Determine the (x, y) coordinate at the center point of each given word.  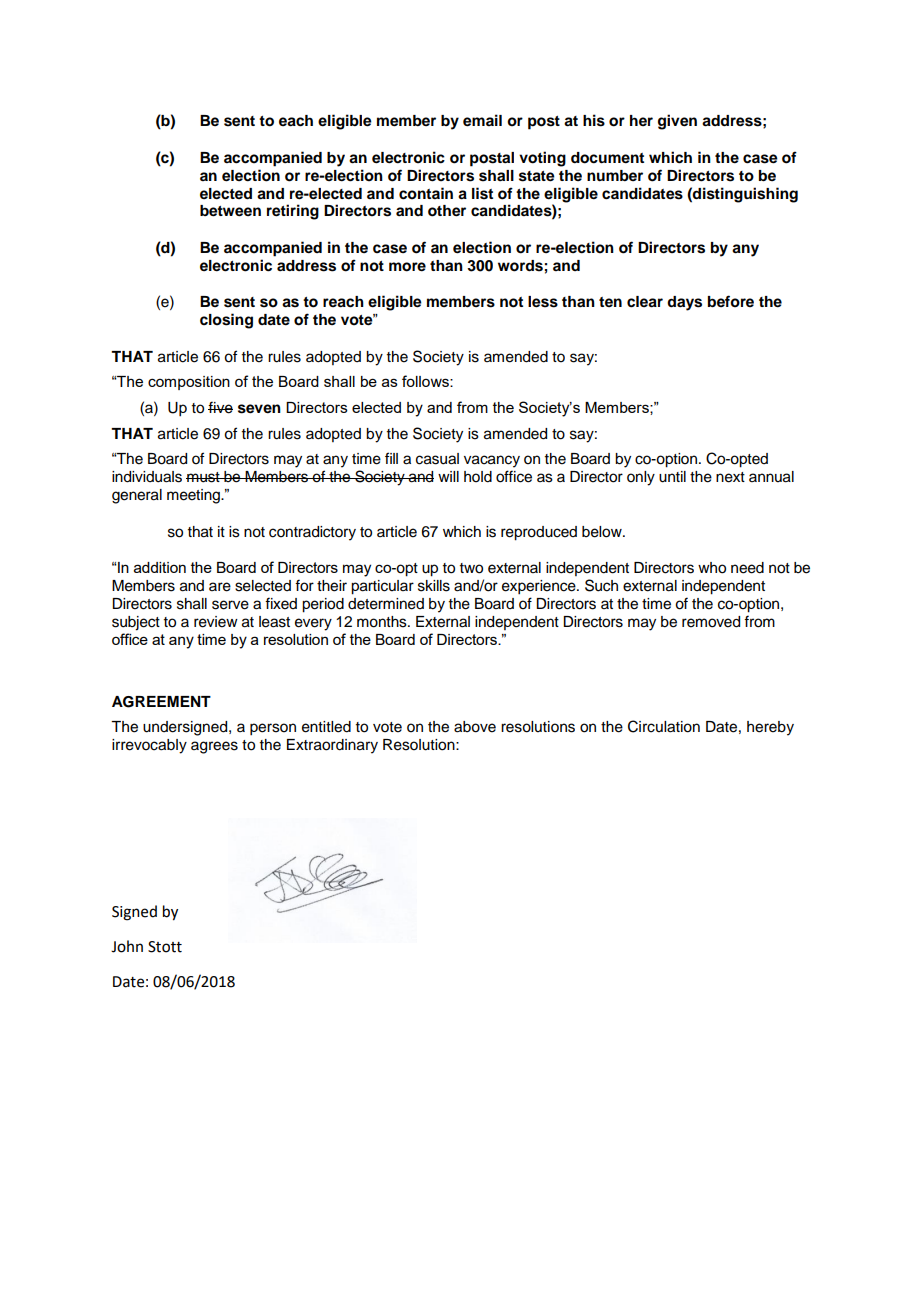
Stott (165, 947)
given (677, 122)
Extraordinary (332, 746)
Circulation (664, 726)
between (230, 211)
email (482, 120)
